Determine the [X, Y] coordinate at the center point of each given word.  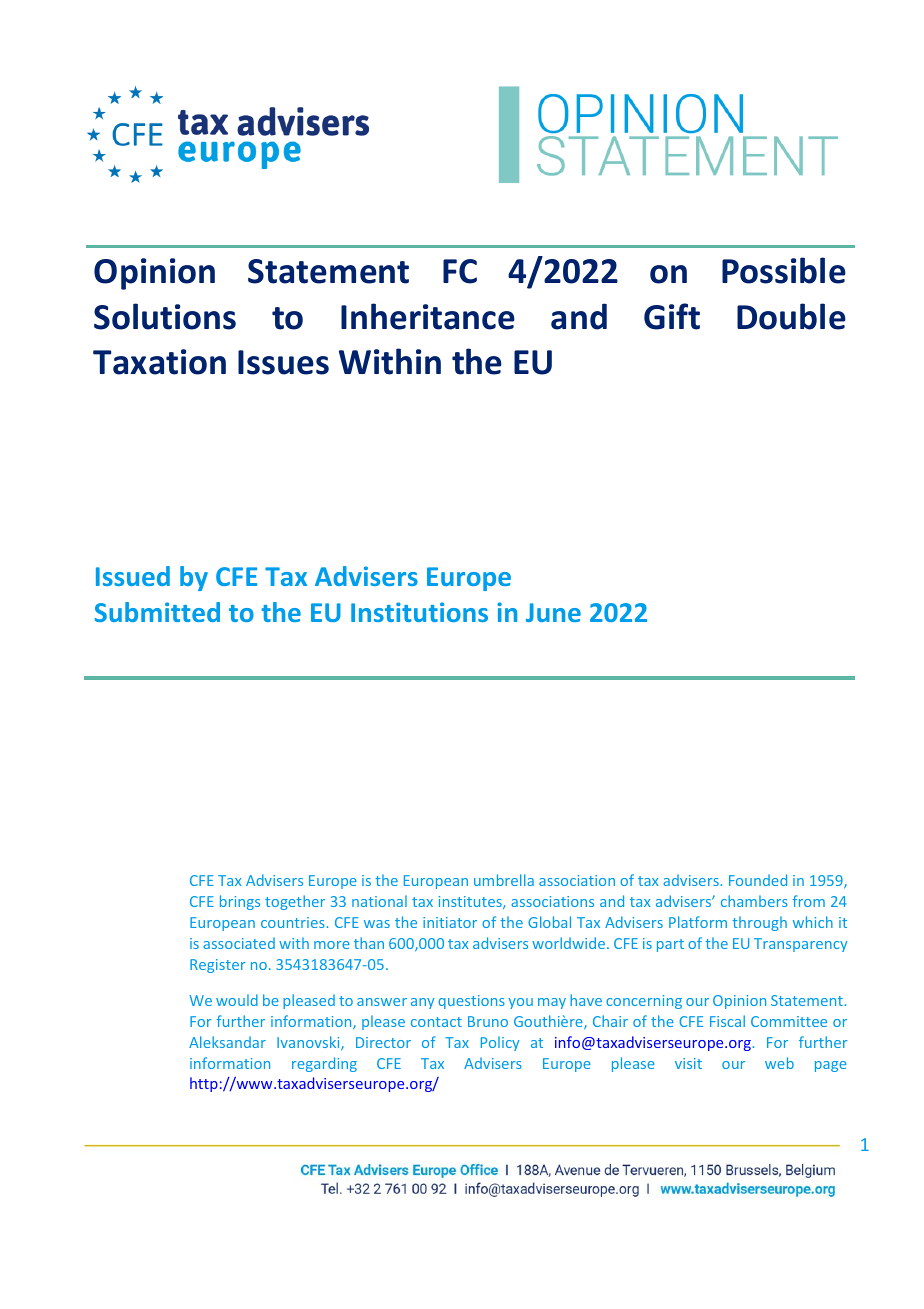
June [553, 612]
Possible [784, 270]
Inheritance [428, 316]
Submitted [157, 612]
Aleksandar [227, 1042]
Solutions [165, 316]
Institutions [419, 612]
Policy [500, 1043]
